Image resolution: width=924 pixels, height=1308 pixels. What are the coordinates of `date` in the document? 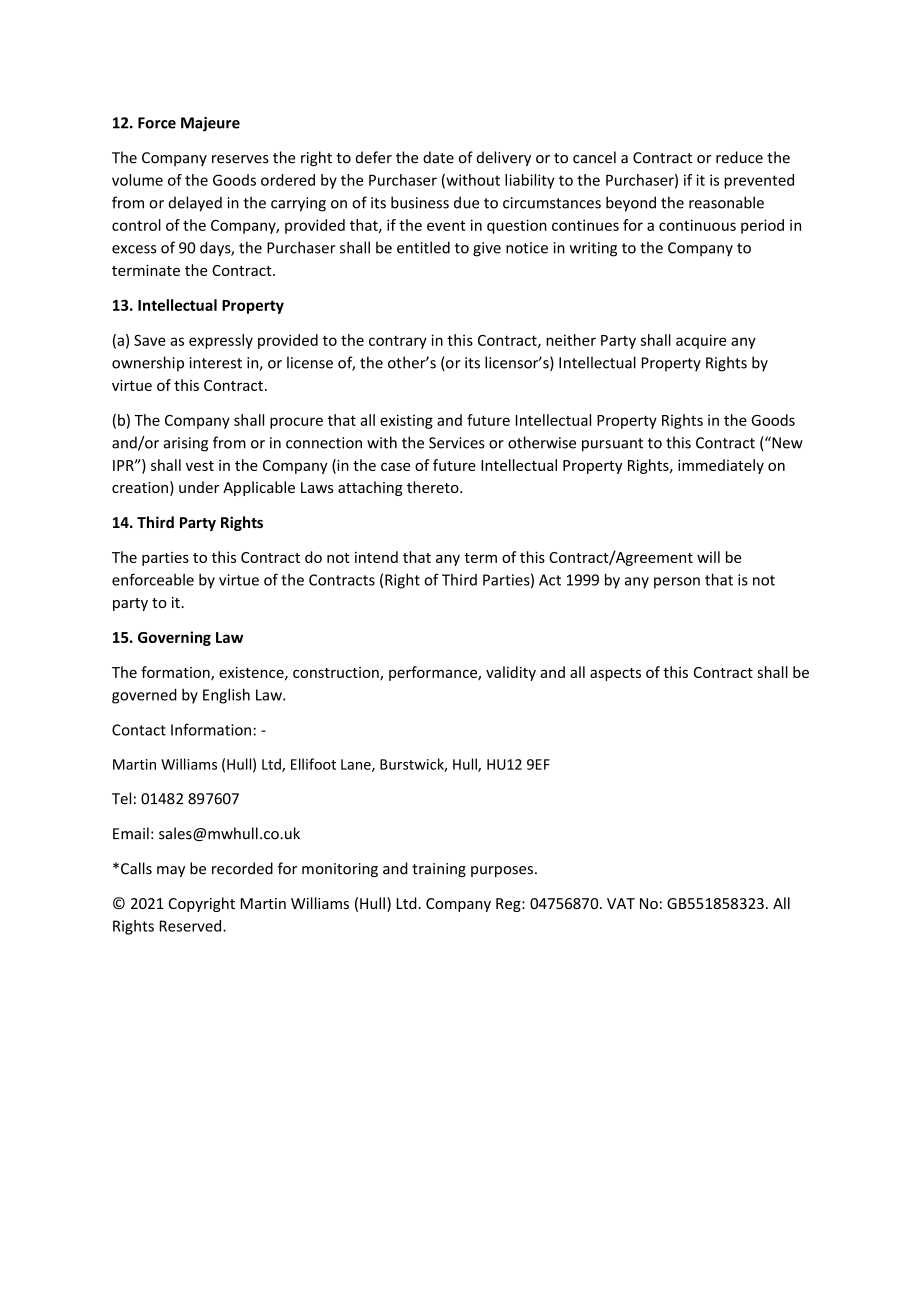 It's located at (438, 157).
